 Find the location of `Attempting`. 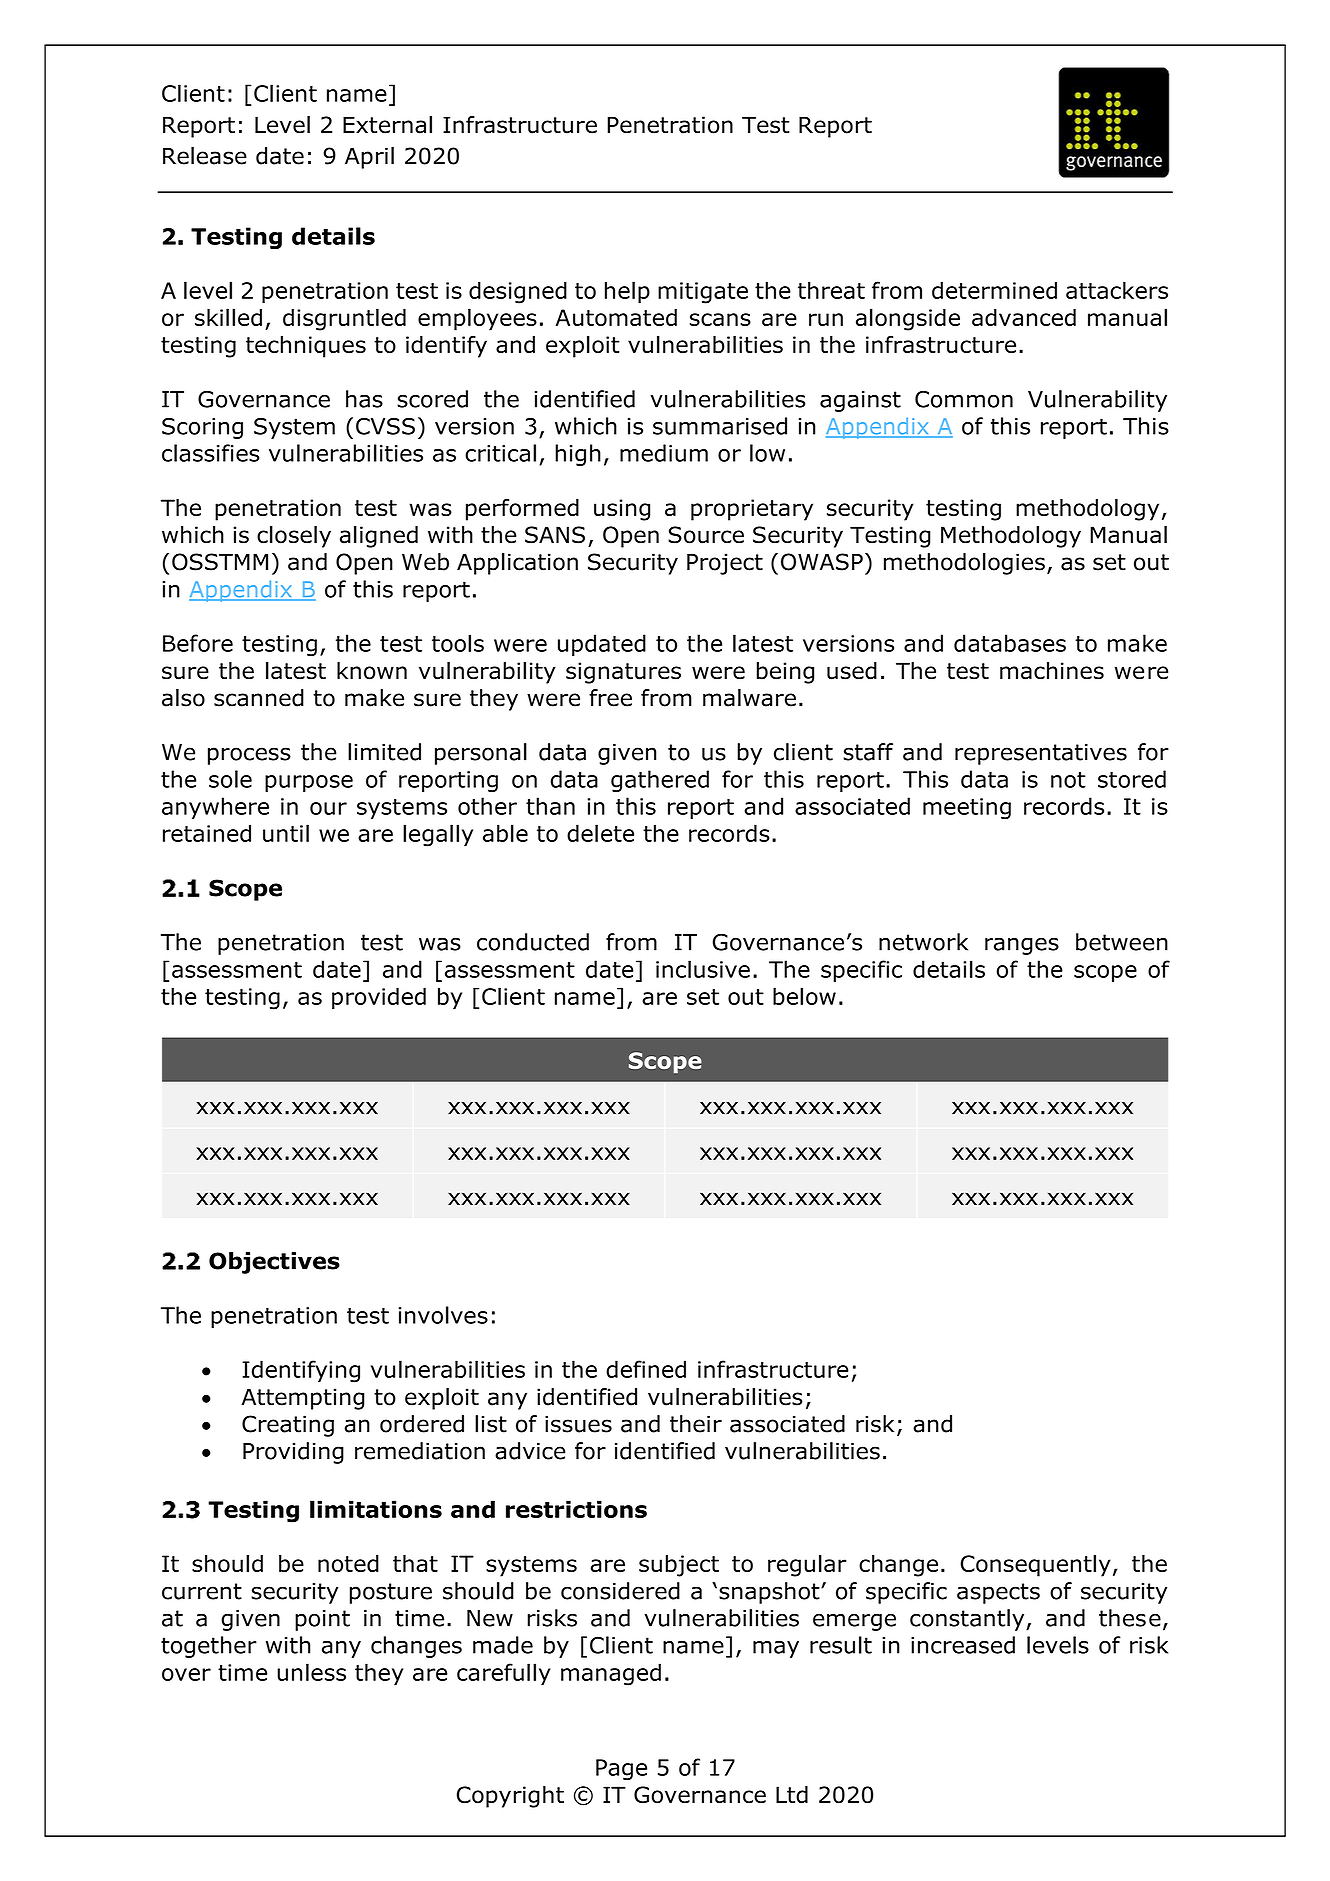

Attempting is located at coordinates (302, 1399).
